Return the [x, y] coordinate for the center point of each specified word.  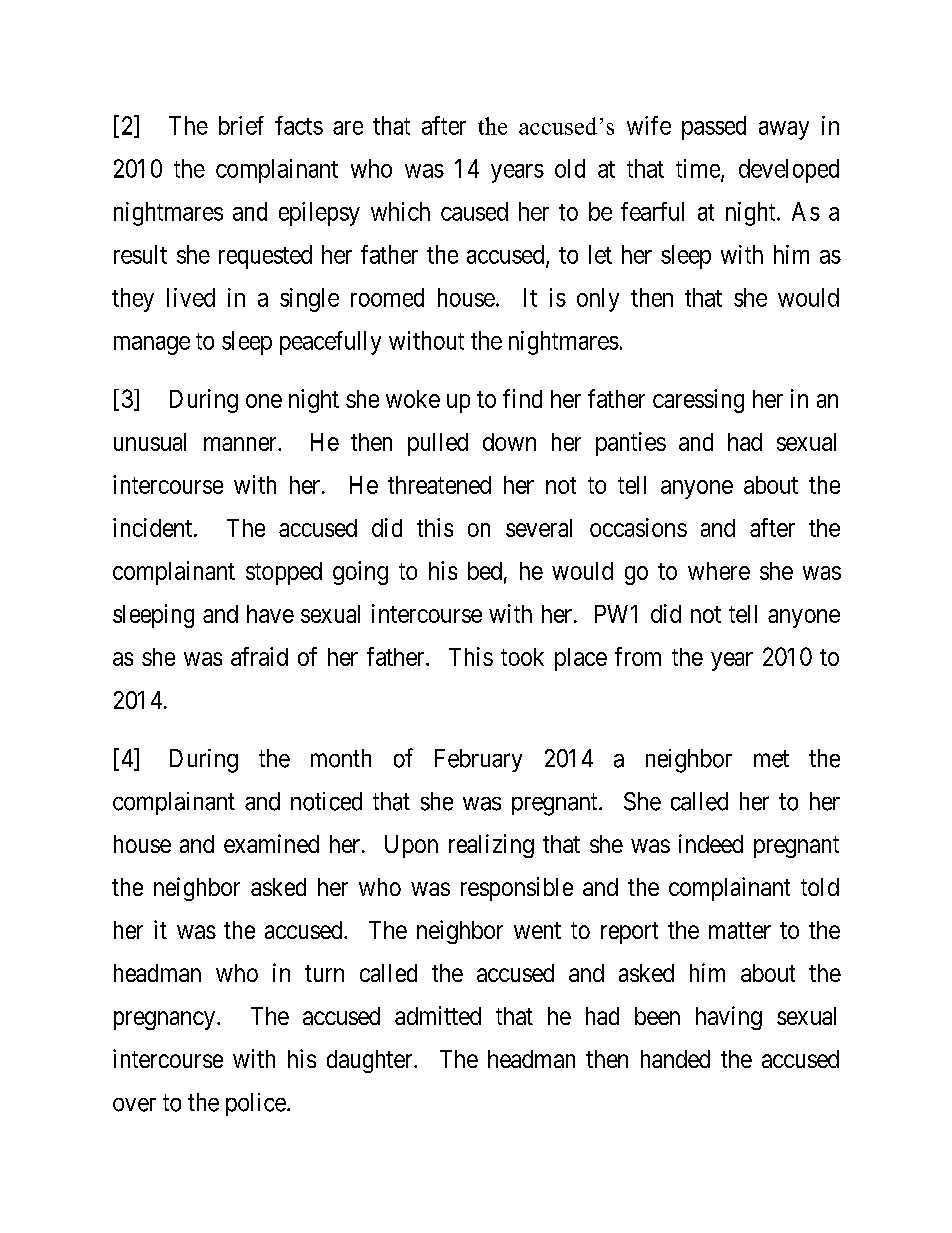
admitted [438, 1015]
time [698, 168]
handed [675, 1059]
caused [474, 211]
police [256, 1104]
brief [241, 125]
